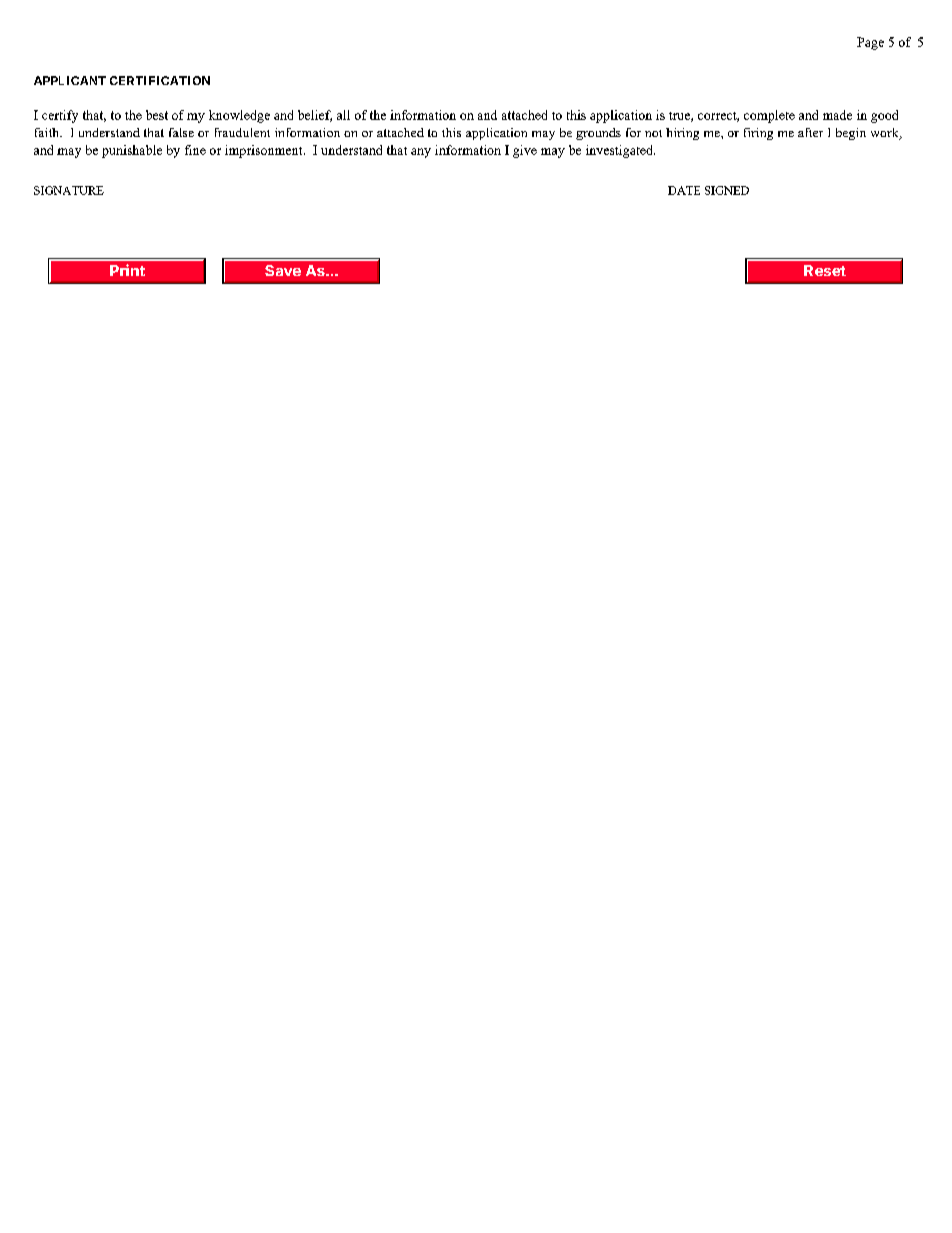 This screenshot has height=1233, width=952. Describe the element at coordinates (70, 80) in the screenshot. I see `APPLICANT` at that location.
